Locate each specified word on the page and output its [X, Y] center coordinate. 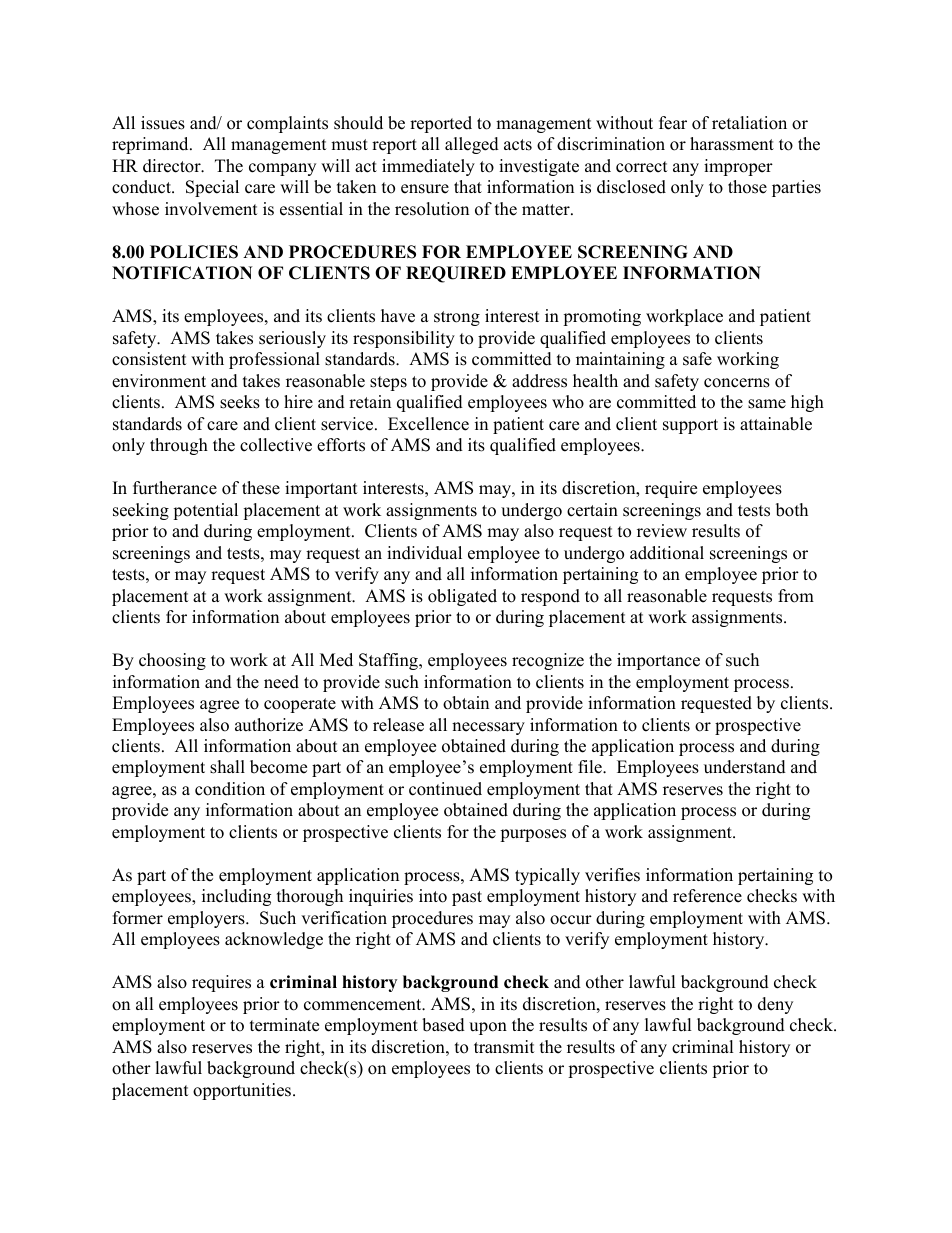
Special [212, 188]
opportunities [243, 1091]
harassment [732, 144]
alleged [472, 145]
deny [775, 1005]
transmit [504, 1047]
